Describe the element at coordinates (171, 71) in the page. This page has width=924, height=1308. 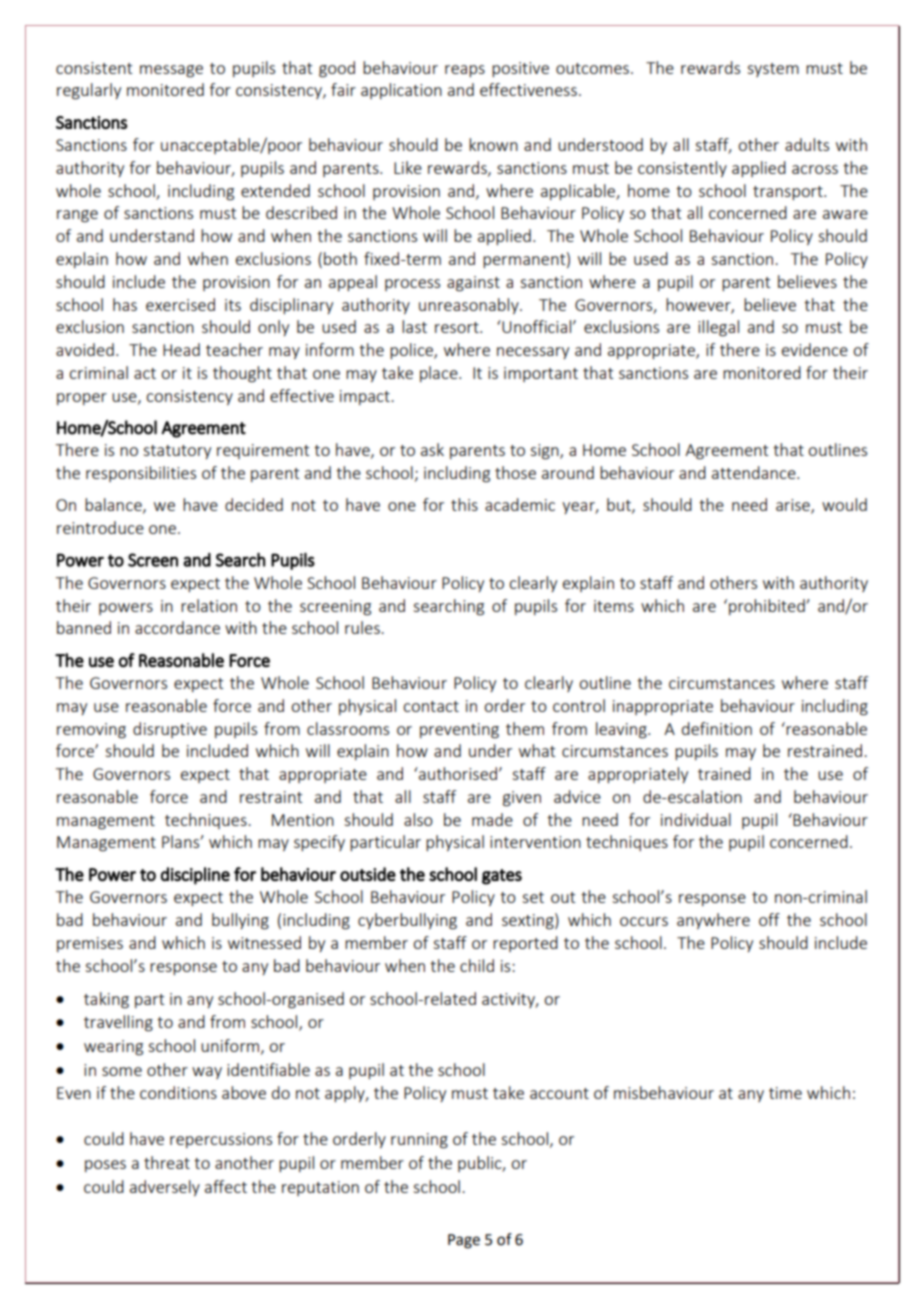
I see `message` at that location.
